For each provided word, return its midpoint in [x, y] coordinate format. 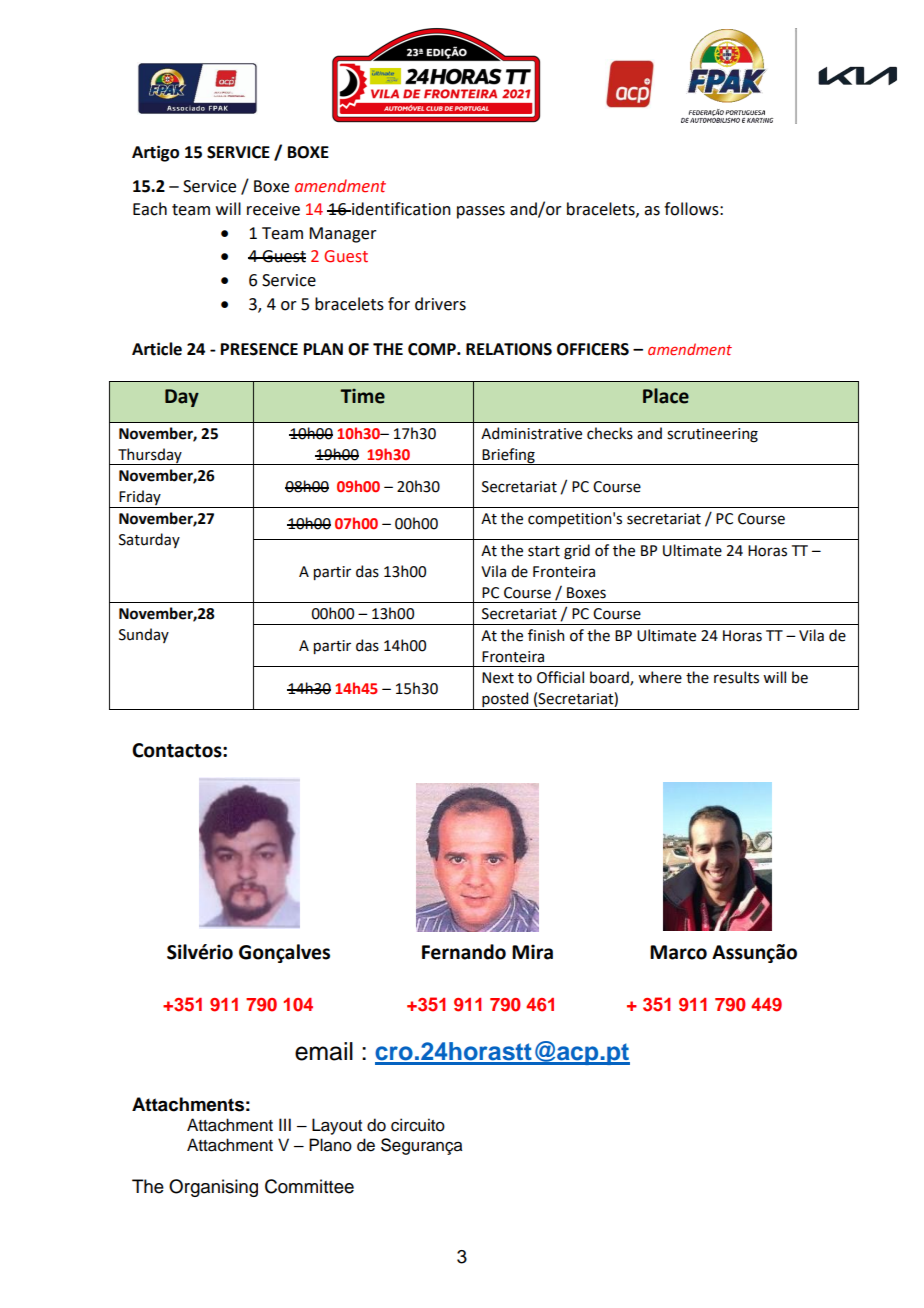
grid [577, 552]
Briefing [508, 456]
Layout [337, 1126]
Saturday [149, 540]
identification [400, 209]
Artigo [155, 153]
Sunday [144, 635]
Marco [678, 952]
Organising [213, 1188]
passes [481, 212]
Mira [532, 952]
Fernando [464, 952]
